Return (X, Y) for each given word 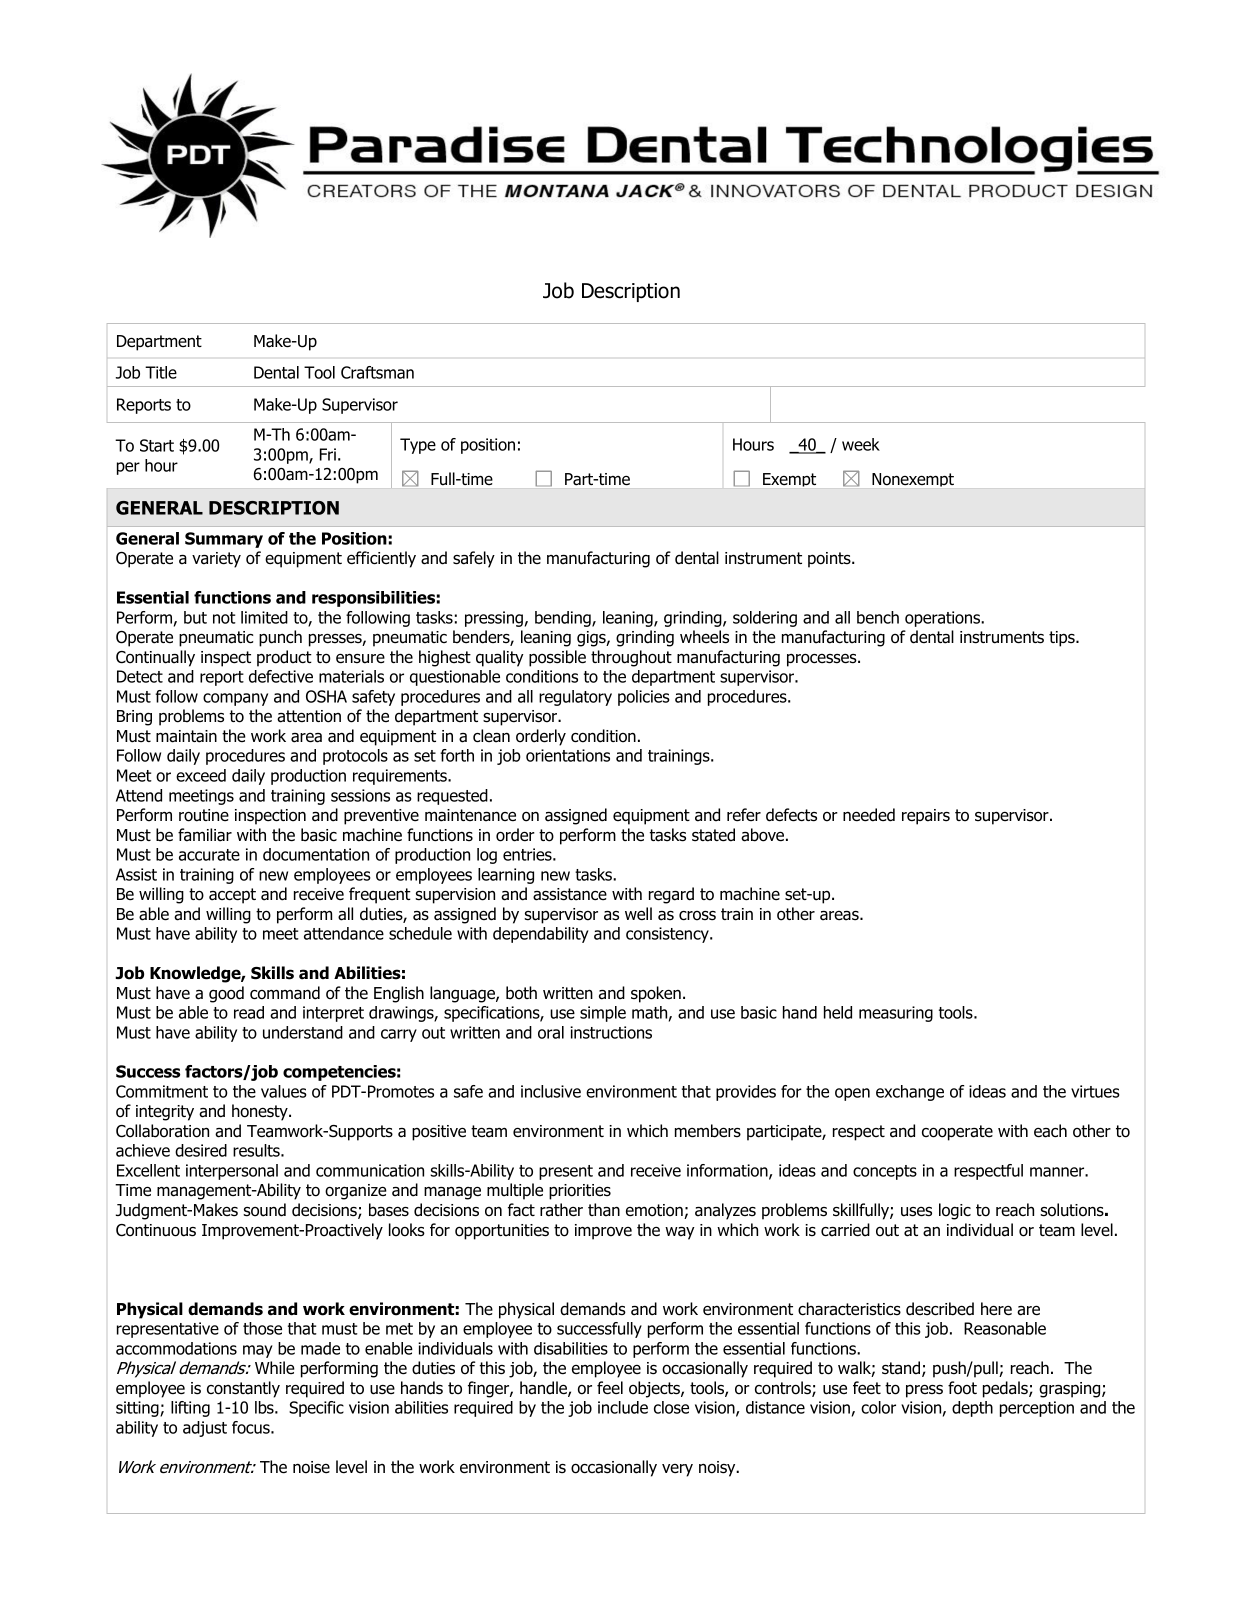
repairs (926, 817)
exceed (201, 775)
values (284, 1091)
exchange (910, 1093)
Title (161, 372)
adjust (205, 1429)
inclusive (551, 1091)
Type (418, 446)
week (861, 444)
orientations (568, 755)
